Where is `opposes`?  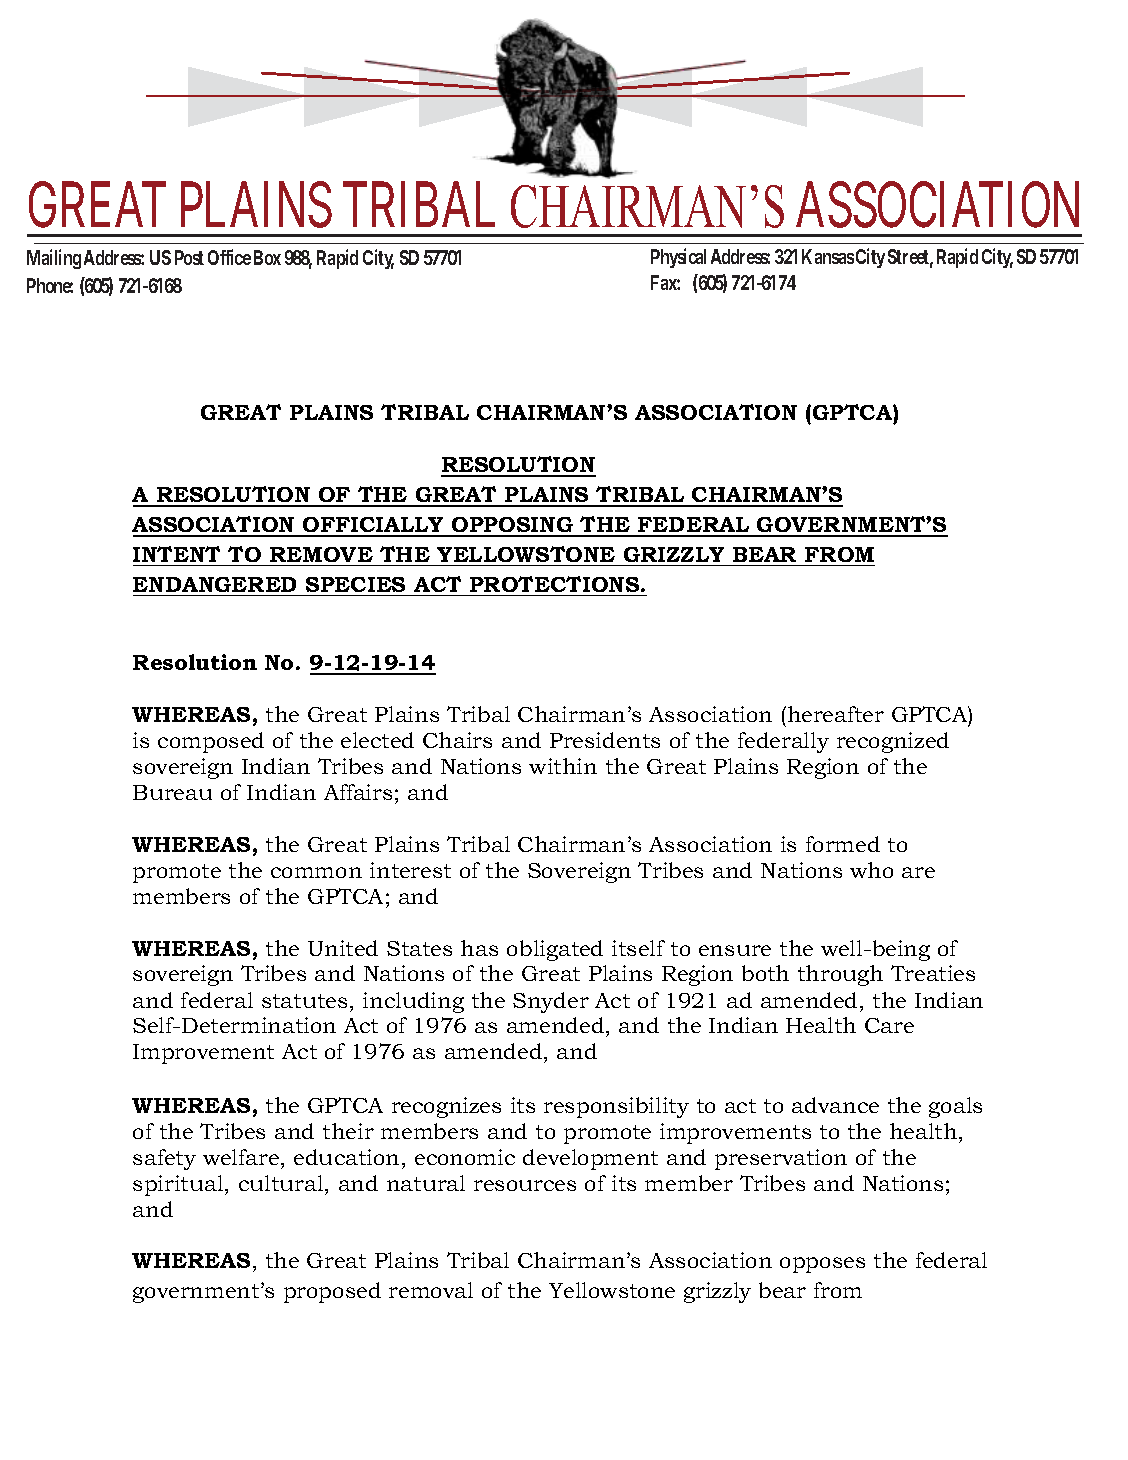 opposes is located at coordinates (822, 1265).
